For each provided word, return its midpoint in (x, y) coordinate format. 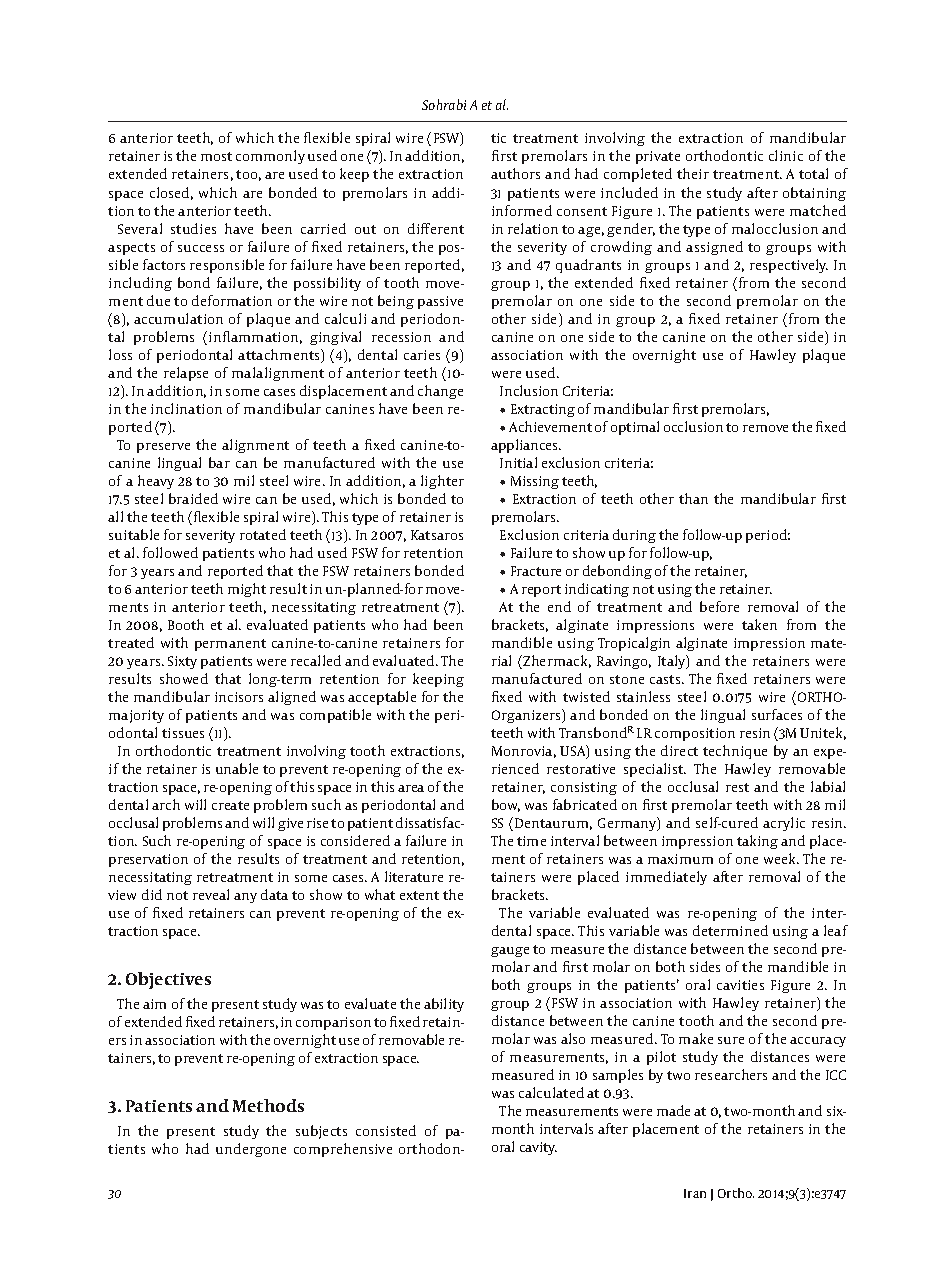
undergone (251, 1150)
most (216, 156)
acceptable (382, 698)
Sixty (182, 662)
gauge (510, 952)
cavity (538, 1148)
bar (219, 462)
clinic (786, 155)
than (693, 498)
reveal (211, 894)
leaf (836, 930)
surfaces (777, 714)
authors (515, 173)
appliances (526, 446)
